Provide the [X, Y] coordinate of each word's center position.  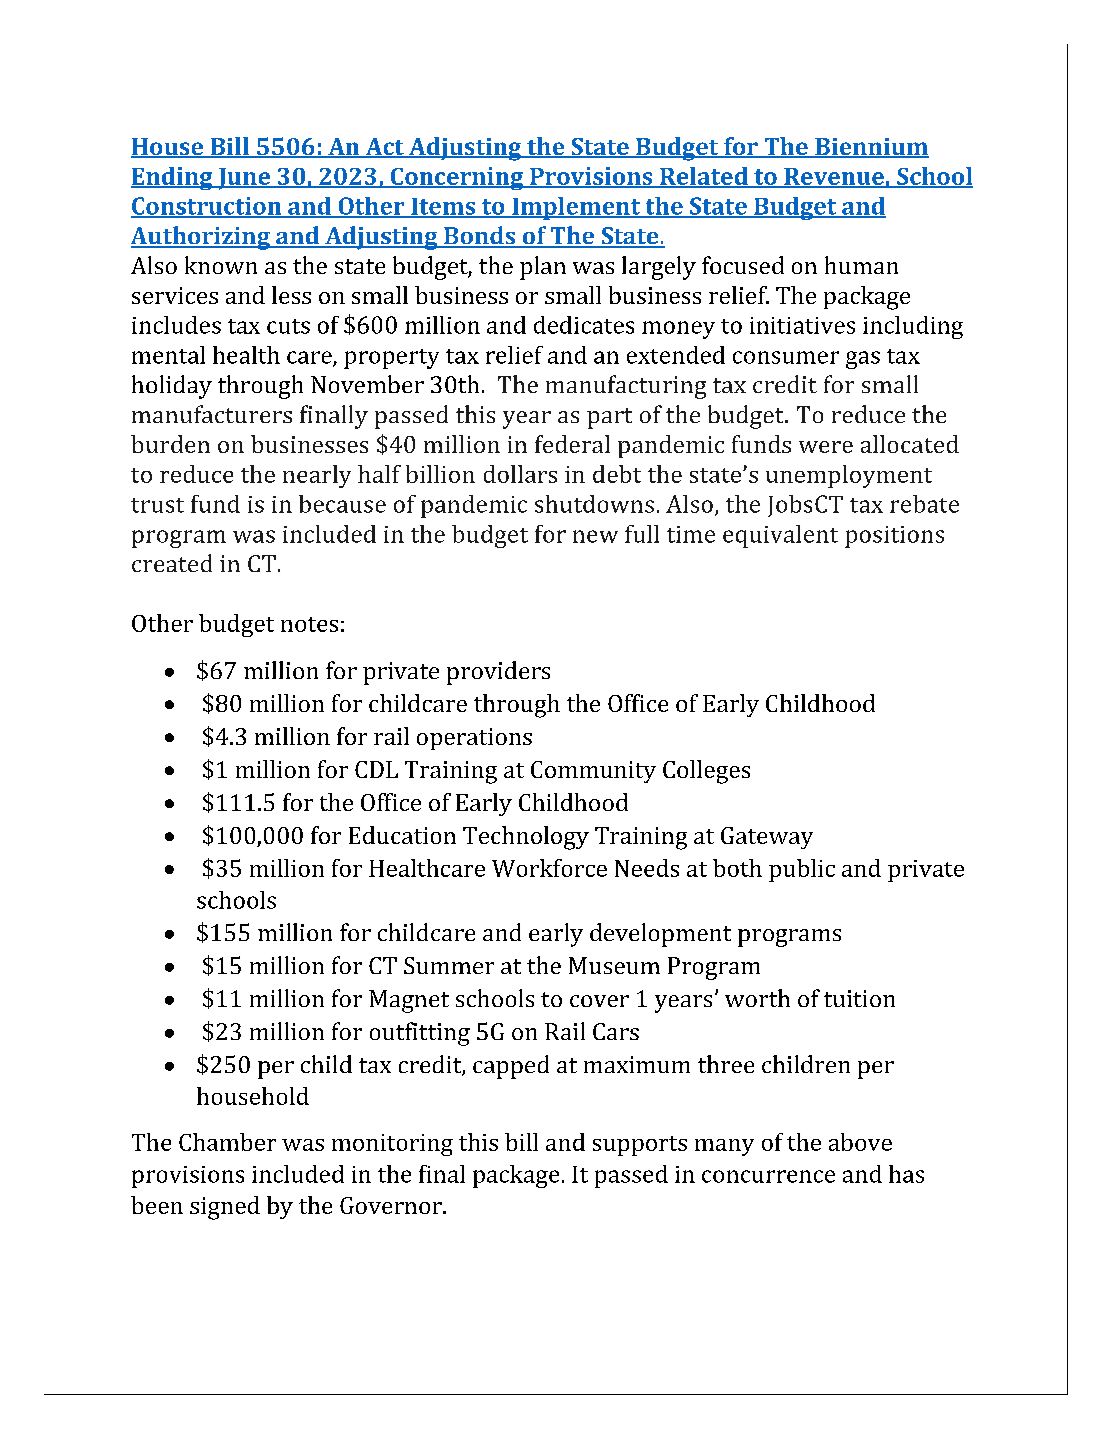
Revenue [834, 177]
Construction [207, 207]
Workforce [549, 868]
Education [402, 835]
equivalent [780, 536]
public [802, 870]
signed [225, 1208]
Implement [576, 208]
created [172, 563]
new [595, 536]
